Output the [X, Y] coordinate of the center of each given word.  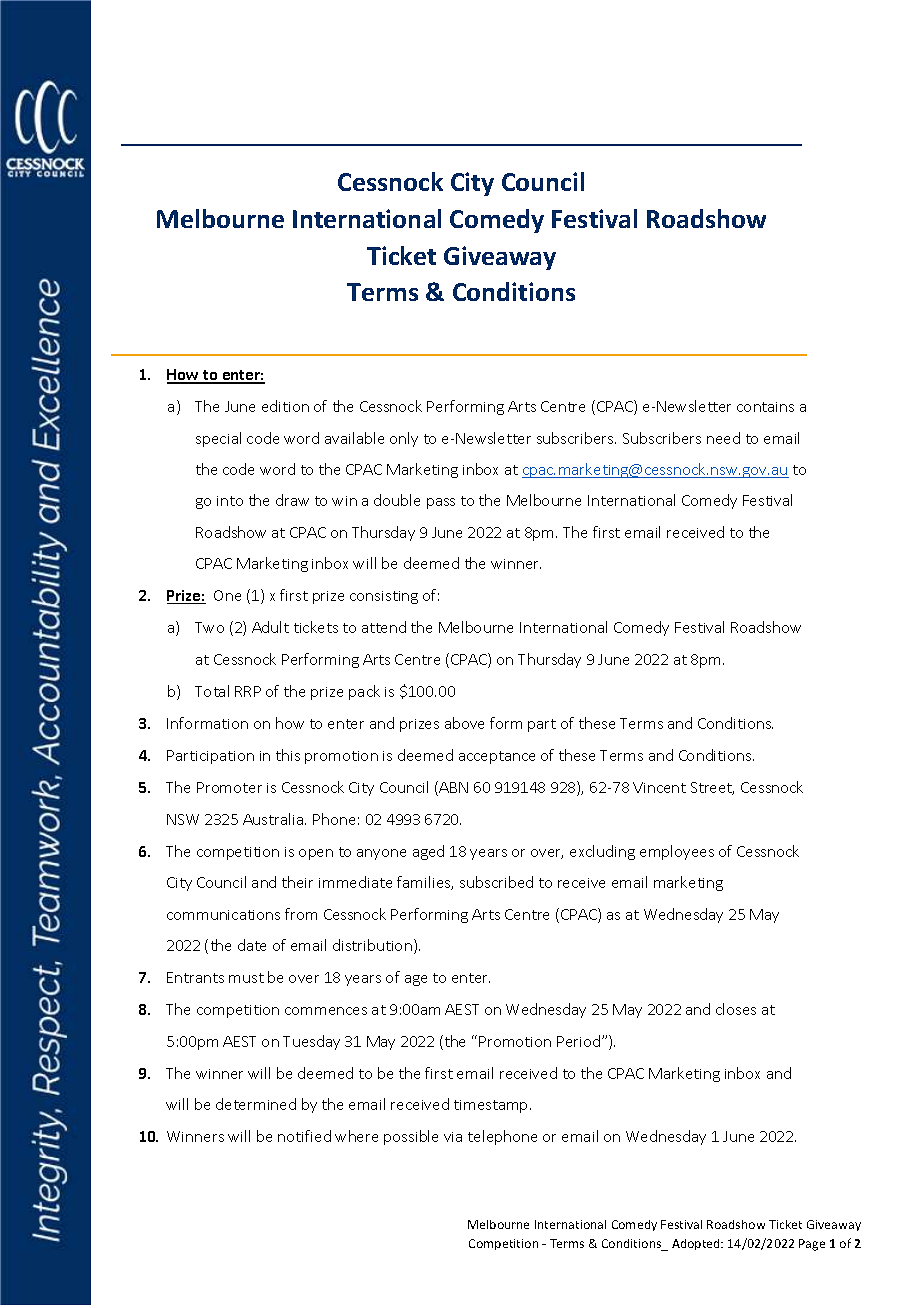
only [404, 439]
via [453, 1137]
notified [304, 1136]
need [723, 438]
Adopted [697, 1244]
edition [285, 406]
